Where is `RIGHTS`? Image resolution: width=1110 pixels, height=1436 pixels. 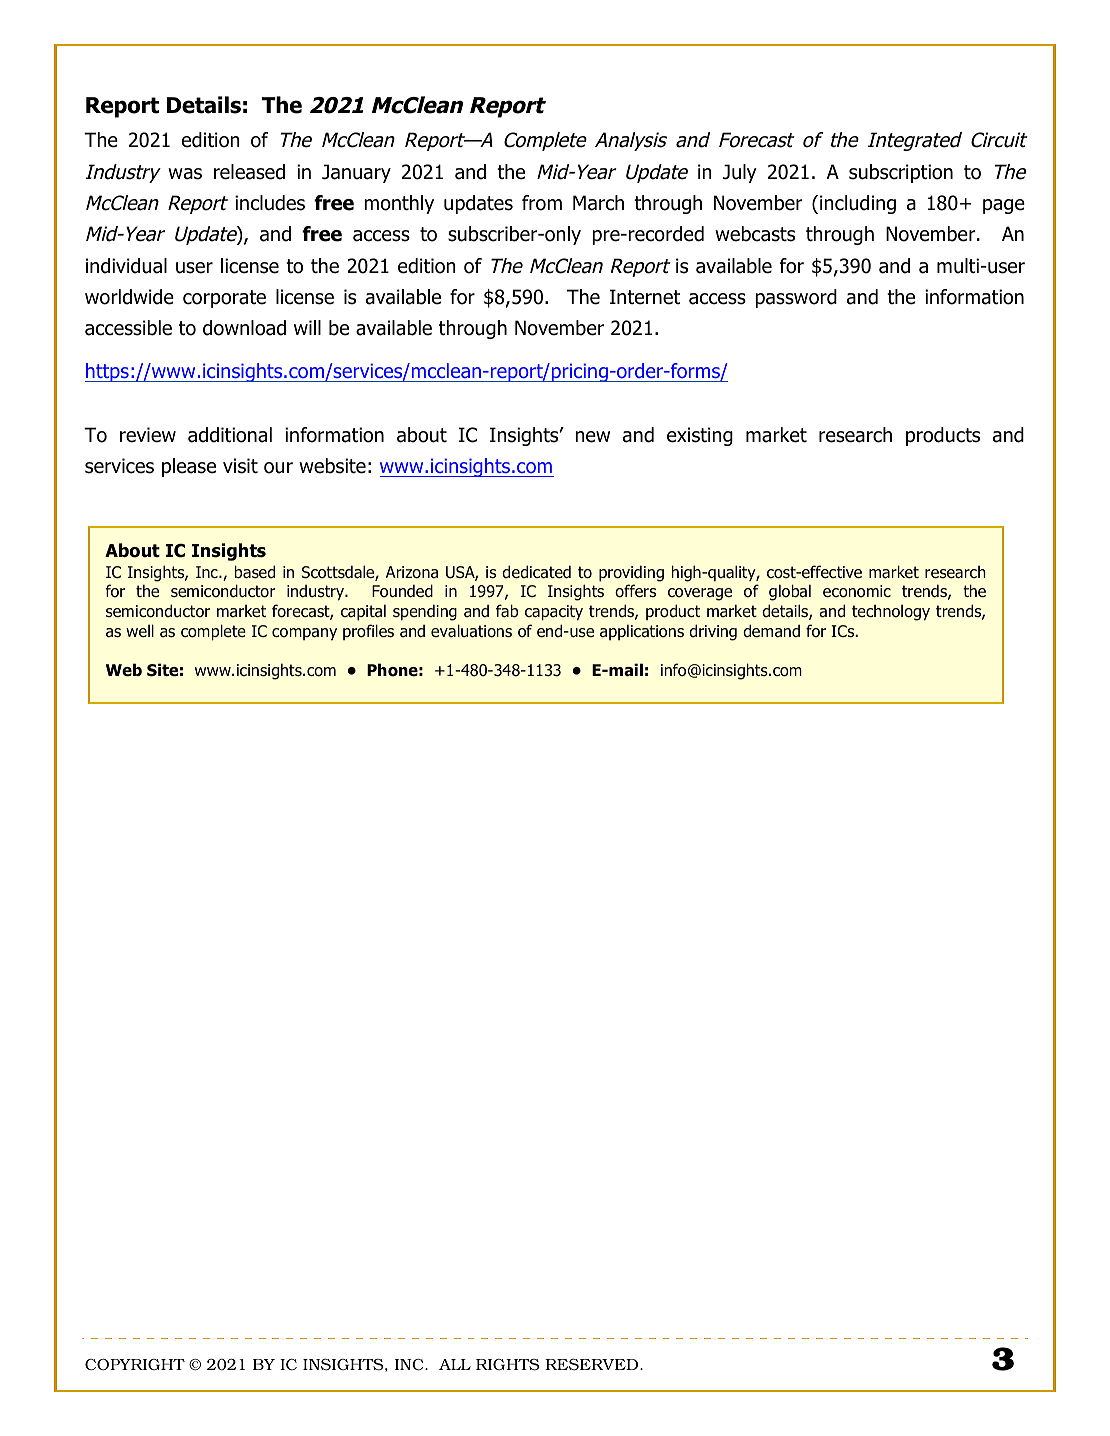
RIGHTS is located at coordinates (507, 1364).
